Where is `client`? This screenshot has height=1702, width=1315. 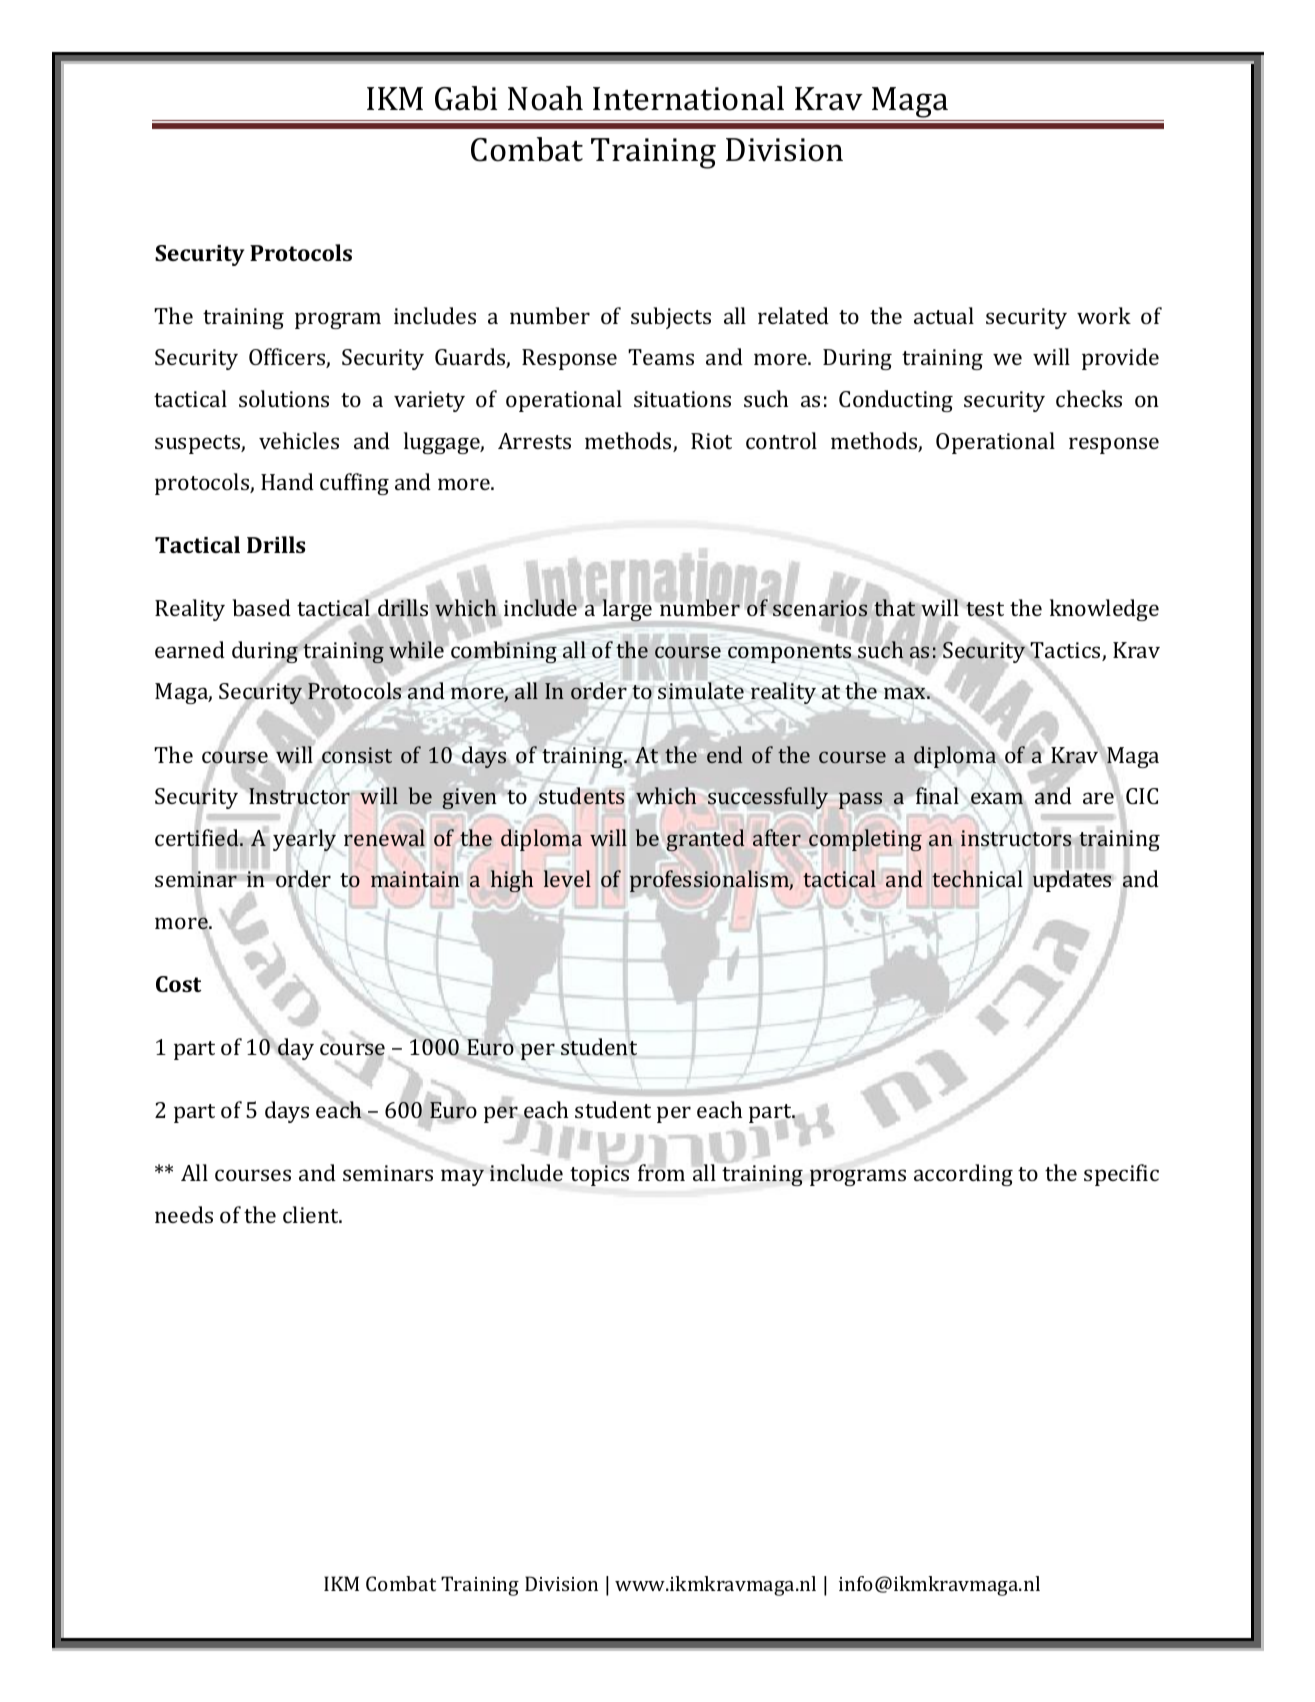 client is located at coordinates (312, 1214).
